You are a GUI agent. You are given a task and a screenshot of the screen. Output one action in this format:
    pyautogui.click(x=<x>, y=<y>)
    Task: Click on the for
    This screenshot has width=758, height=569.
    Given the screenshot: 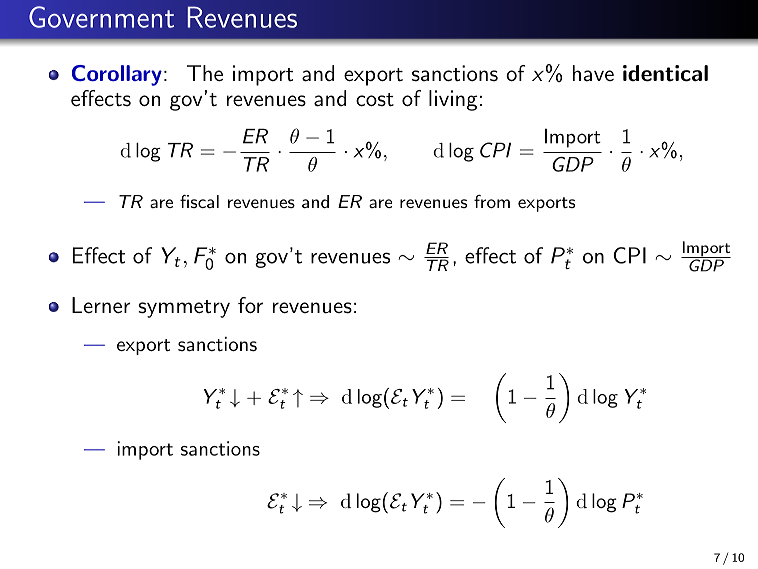 What is the action you would take?
    pyautogui.click(x=250, y=305)
